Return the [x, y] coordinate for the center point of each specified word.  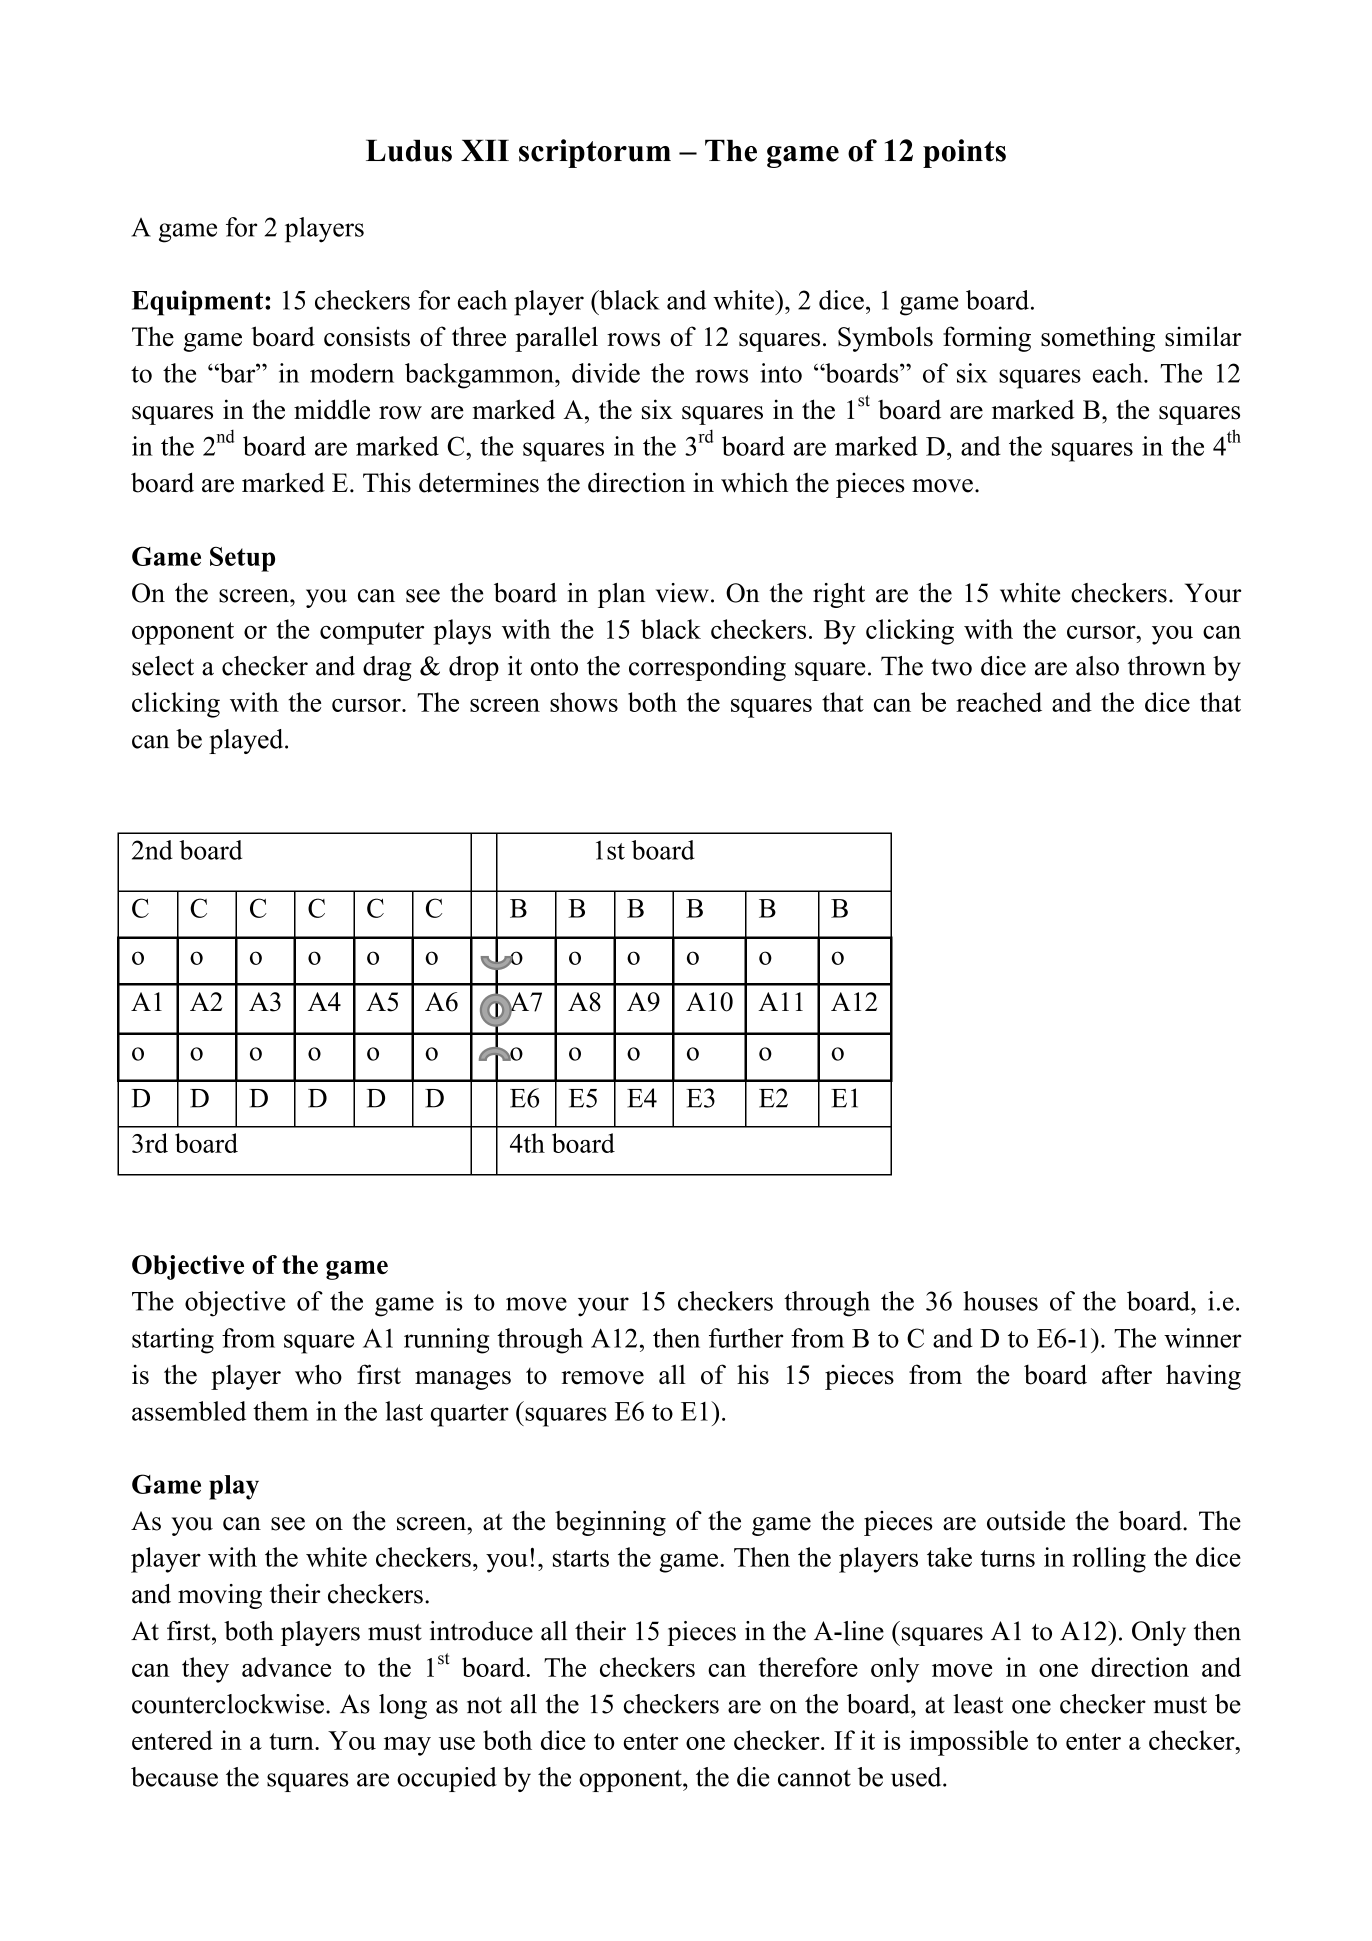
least [978, 1704]
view [682, 593]
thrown [1167, 666]
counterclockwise [228, 1704]
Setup [242, 559]
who [318, 1374]
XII [485, 150]
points [964, 153]
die [753, 1777]
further [746, 1338]
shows [584, 702]
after [1127, 1374]
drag [387, 668]
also [1097, 666]
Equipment [199, 303]
